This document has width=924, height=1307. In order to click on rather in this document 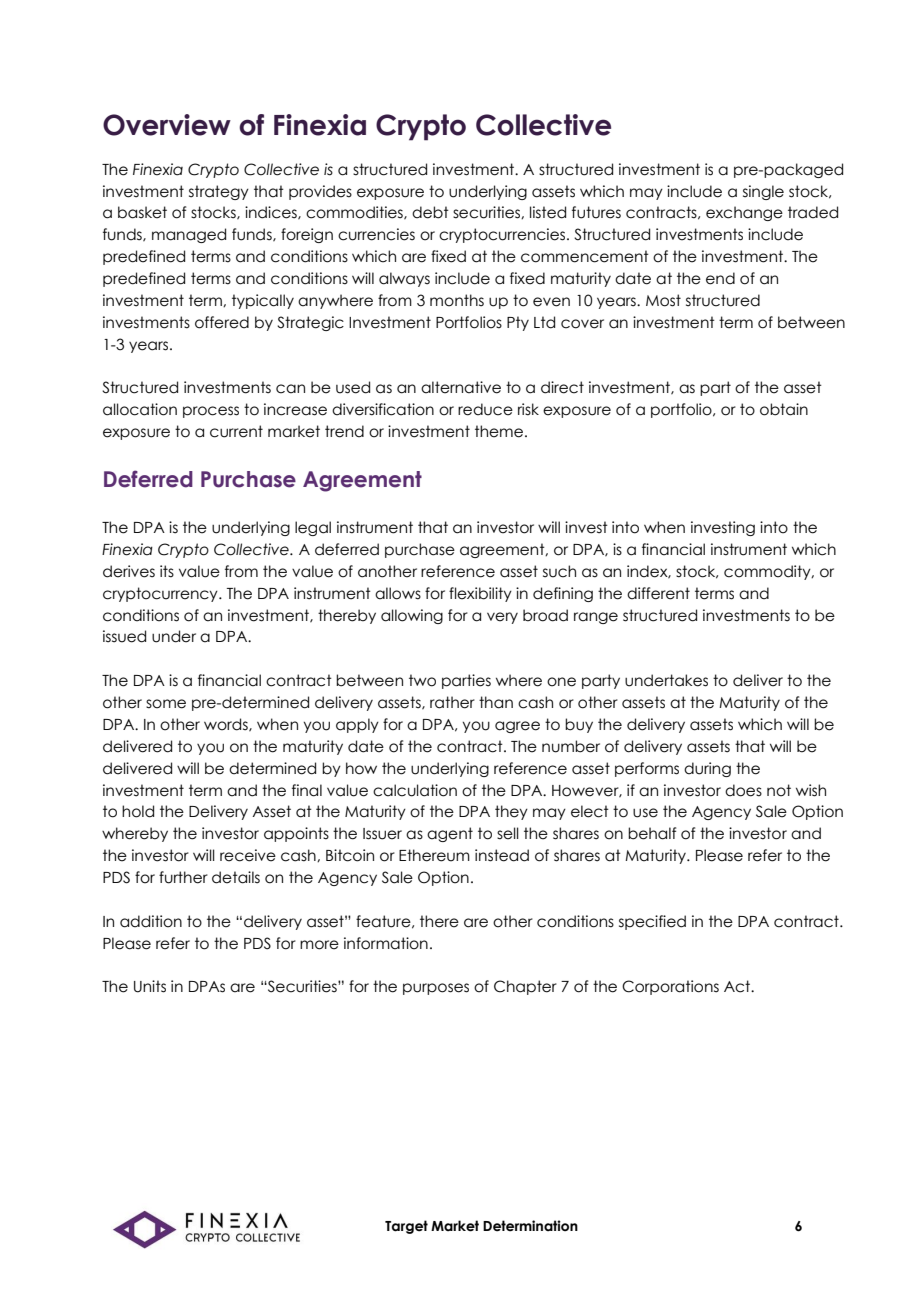, I will do `click(452, 702)`.
